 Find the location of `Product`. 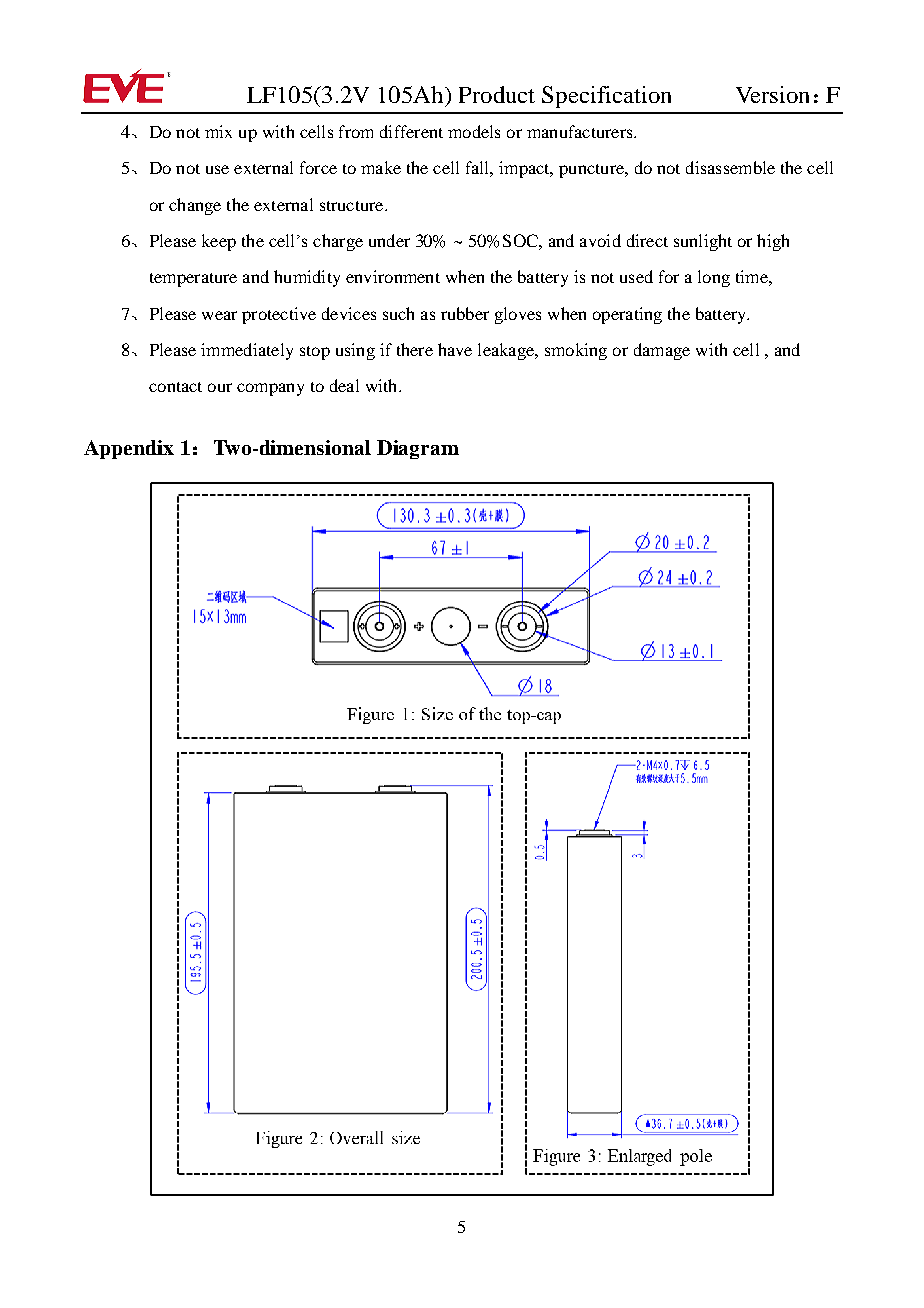

Product is located at coordinates (497, 94).
